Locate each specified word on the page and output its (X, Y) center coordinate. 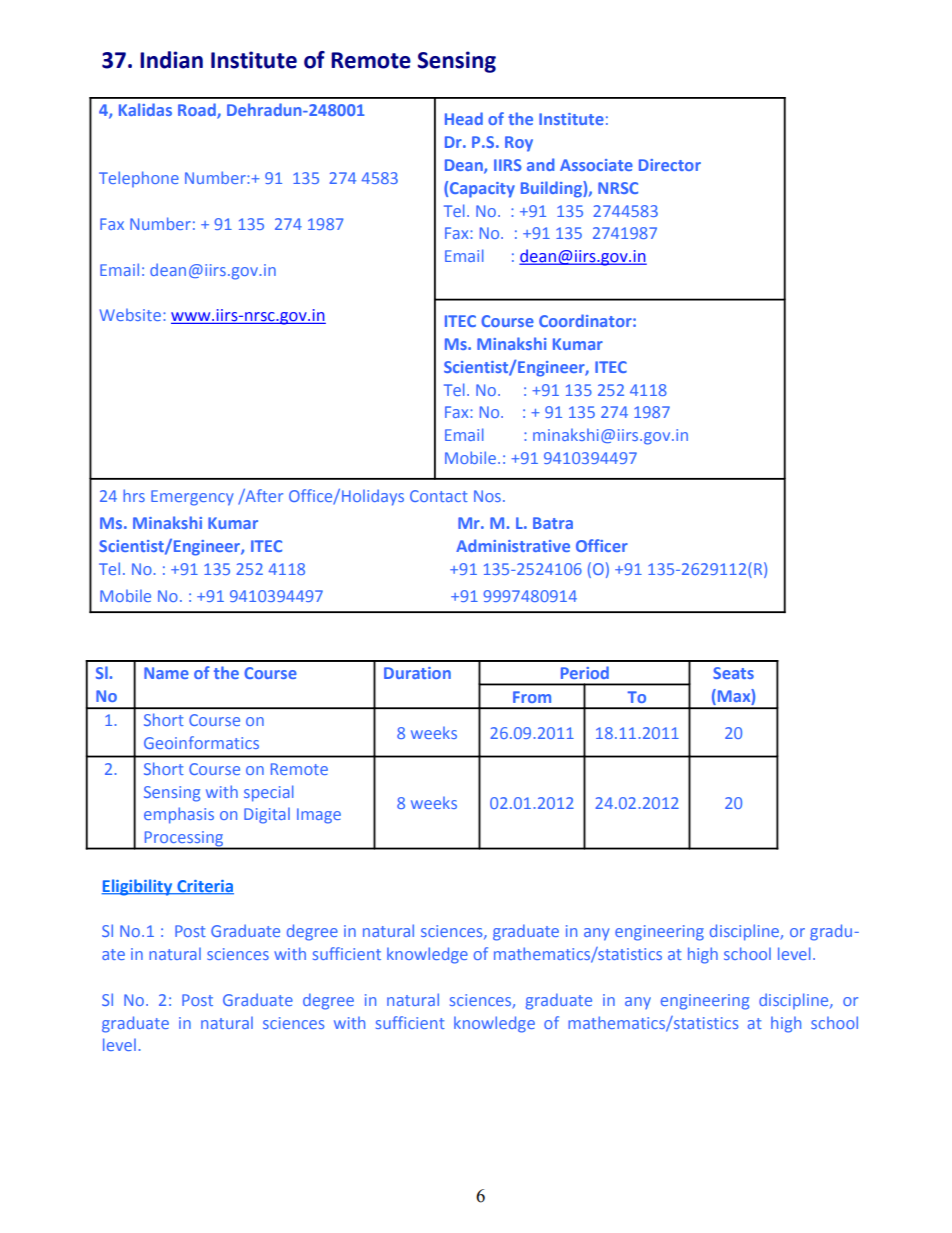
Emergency (192, 498)
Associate (596, 165)
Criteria (204, 887)
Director (670, 165)
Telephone (139, 179)
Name (166, 673)
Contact (439, 496)
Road (198, 111)
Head (464, 118)
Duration (417, 673)
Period (585, 672)
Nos (487, 496)
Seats (733, 673)
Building (552, 189)
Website (130, 314)
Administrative (513, 545)
